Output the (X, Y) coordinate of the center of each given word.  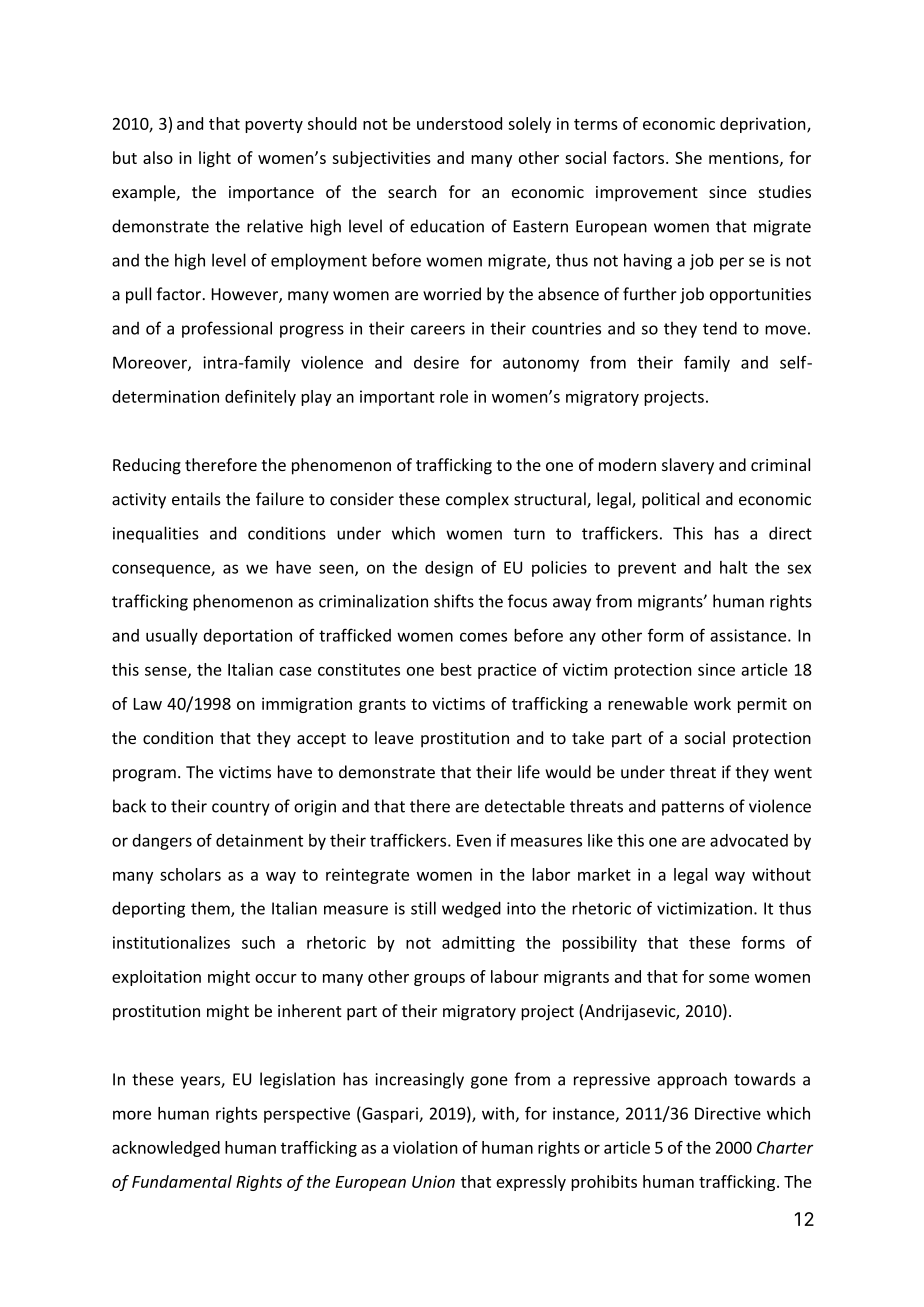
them (211, 909)
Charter (785, 1147)
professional (227, 329)
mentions (745, 159)
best (456, 669)
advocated (749, 840)
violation (425, 1147)
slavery (688, 466)
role (454, 396)
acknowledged (166, 1149)
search (412, 191)
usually (172, 637)
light (215, 159)
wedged (471, 909)
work (712, 703)
